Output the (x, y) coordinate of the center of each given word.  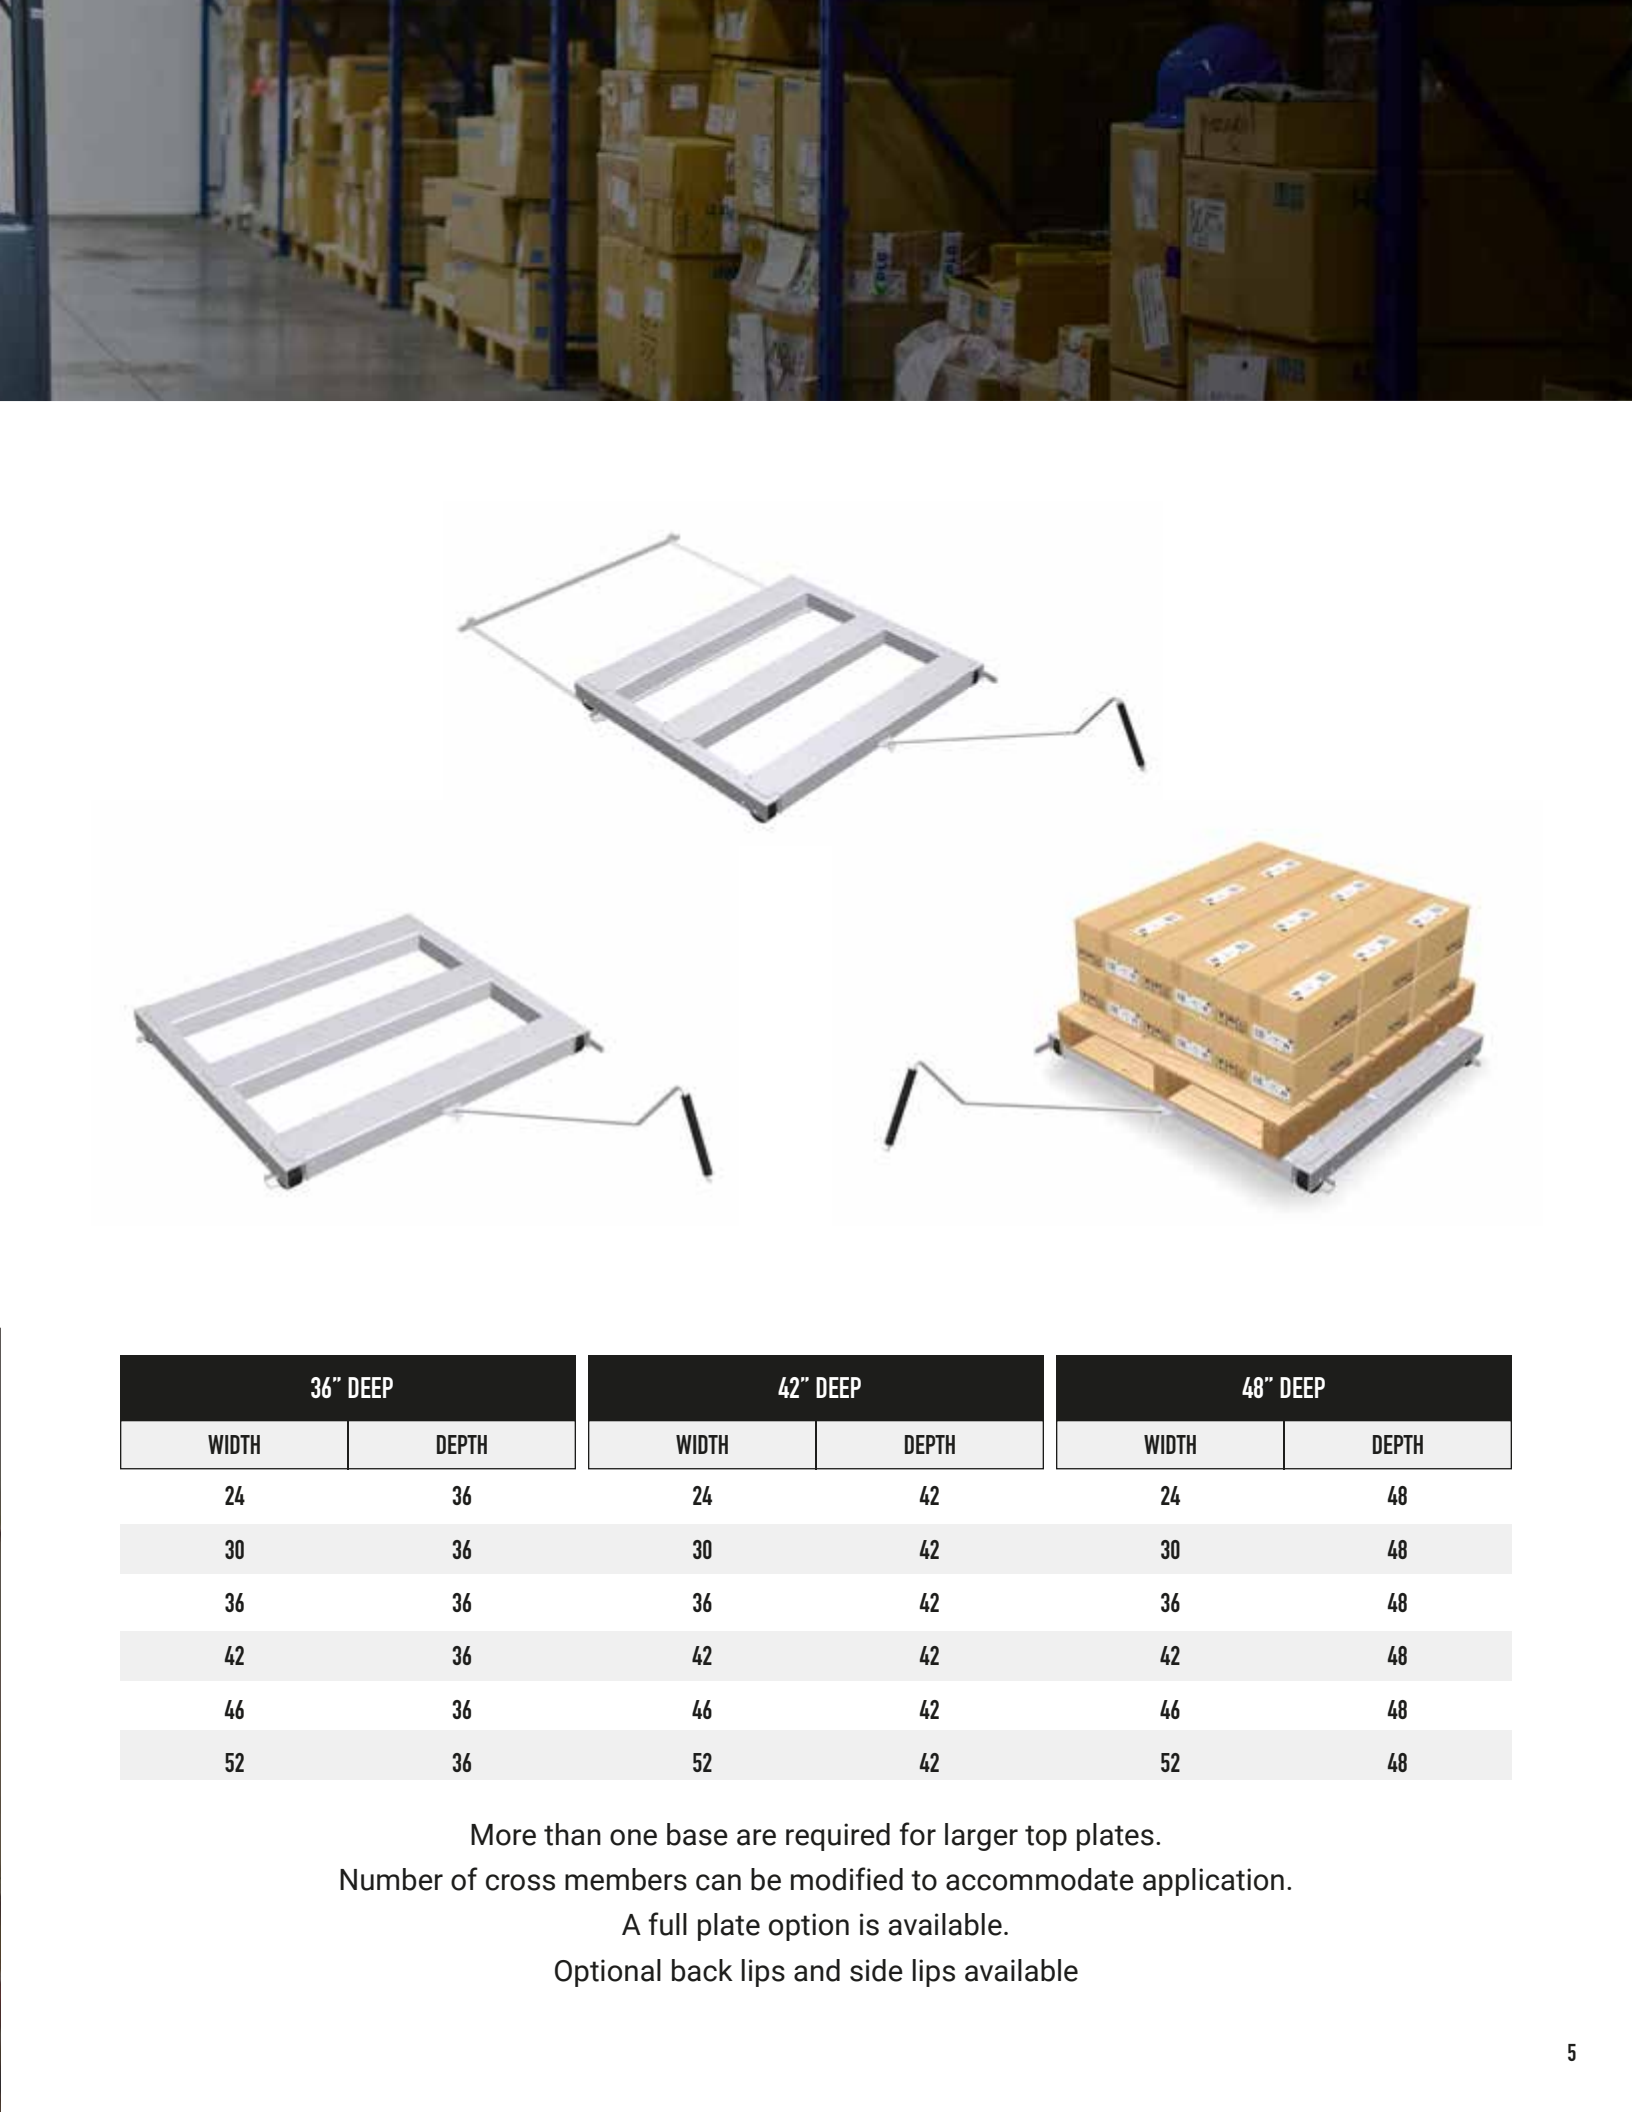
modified (847, 1879)
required (838, 1837)
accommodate (1040, 1879)
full (667, 1924)
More (503, 1835)
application (1213, 1882)
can (718, 1882)
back (702, 1970)
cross (520, 1882)
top (1046, 1838)
